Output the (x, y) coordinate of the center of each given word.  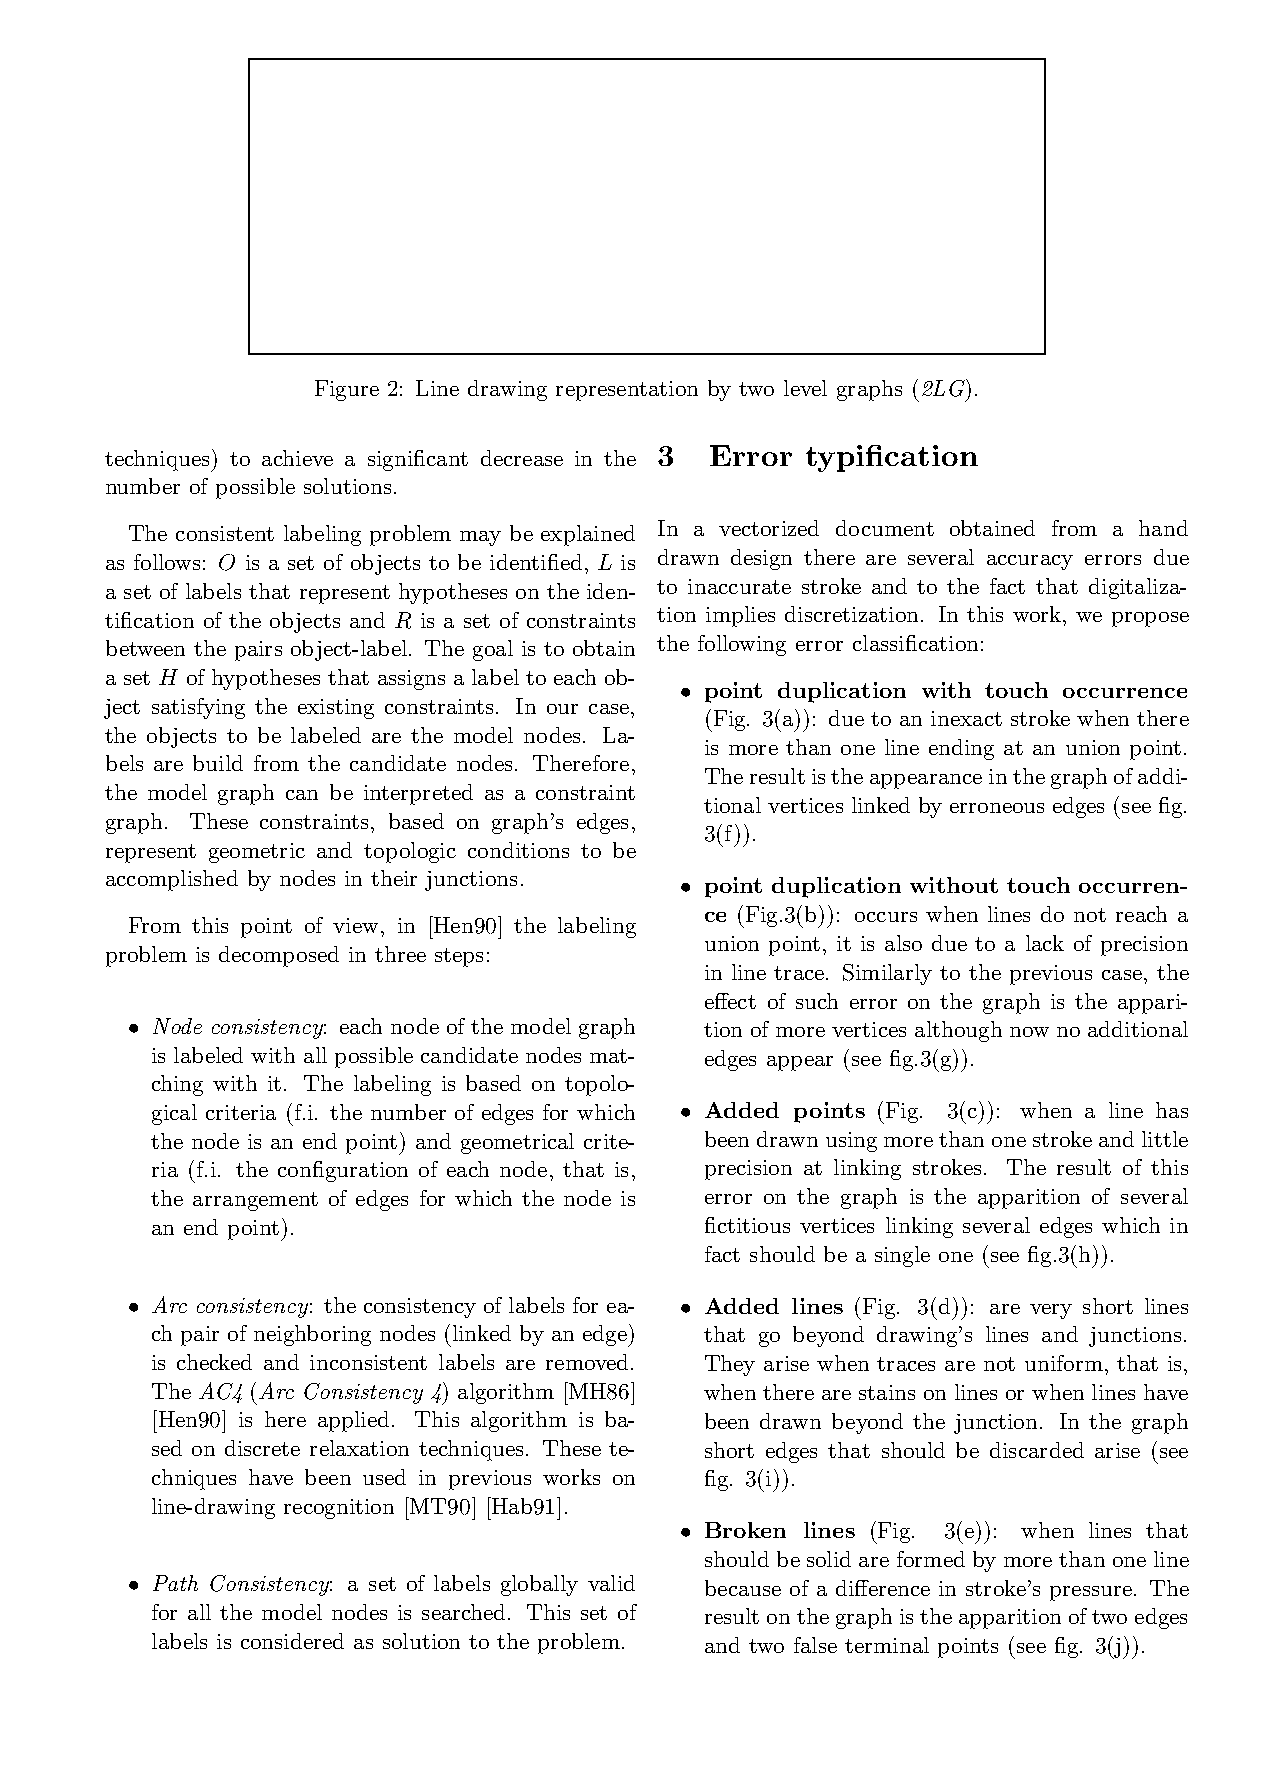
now (1029, 1032)
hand (1163, 528)
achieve (297, 458)
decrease (522, 458)
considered (292, 1641)
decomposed (279, 956)
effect (730, 1001)
